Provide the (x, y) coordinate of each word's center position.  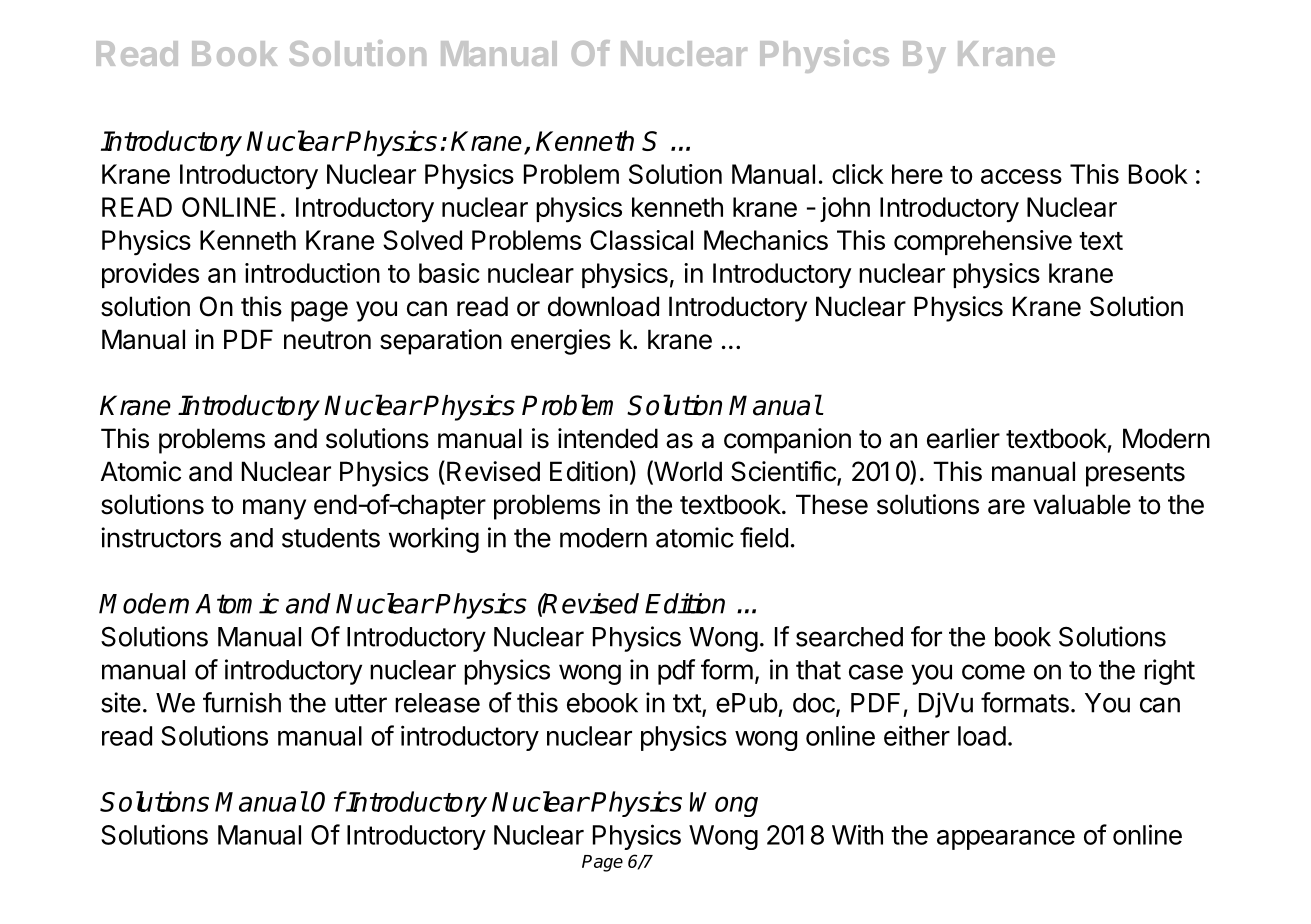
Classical (641, 240)
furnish (242, 702)
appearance (1006, 840)
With (857, 834)
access (1021, 176)
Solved (422, 240)
